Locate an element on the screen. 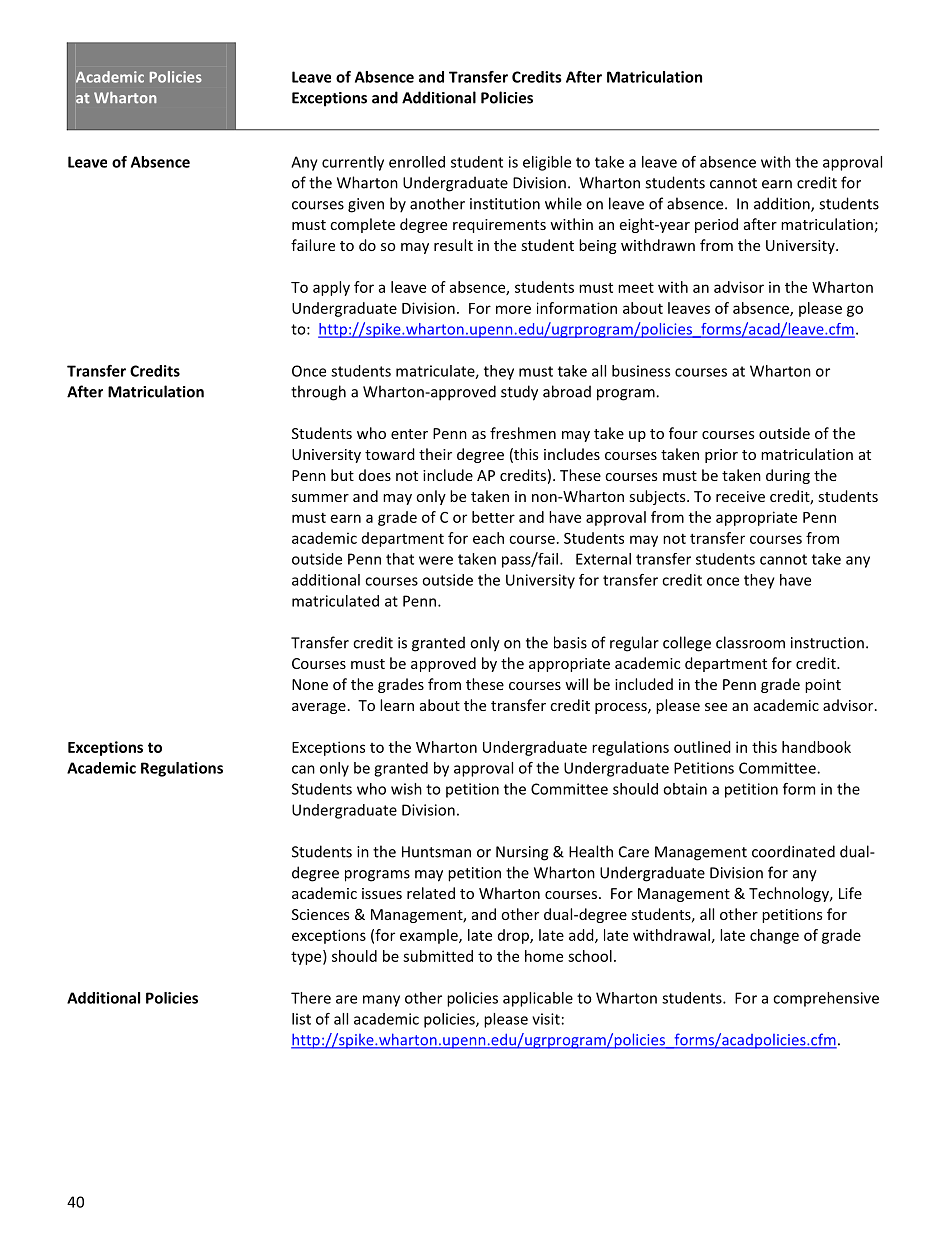  External is located at coordinates (603, 559).
